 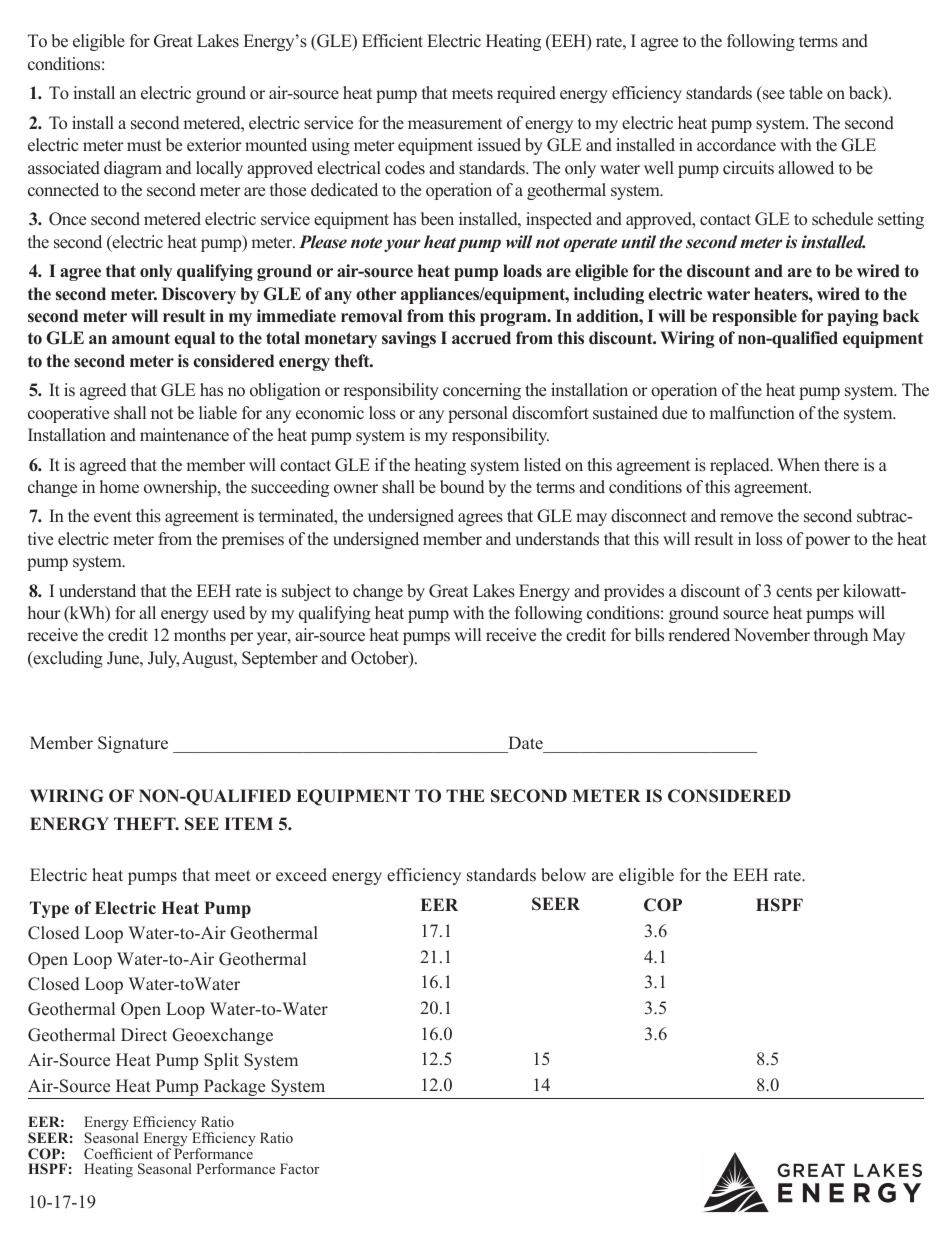 What do you see at coordinates (299, 1168) in the page?
I see `Factor` at bounding box center [299, 1168].
